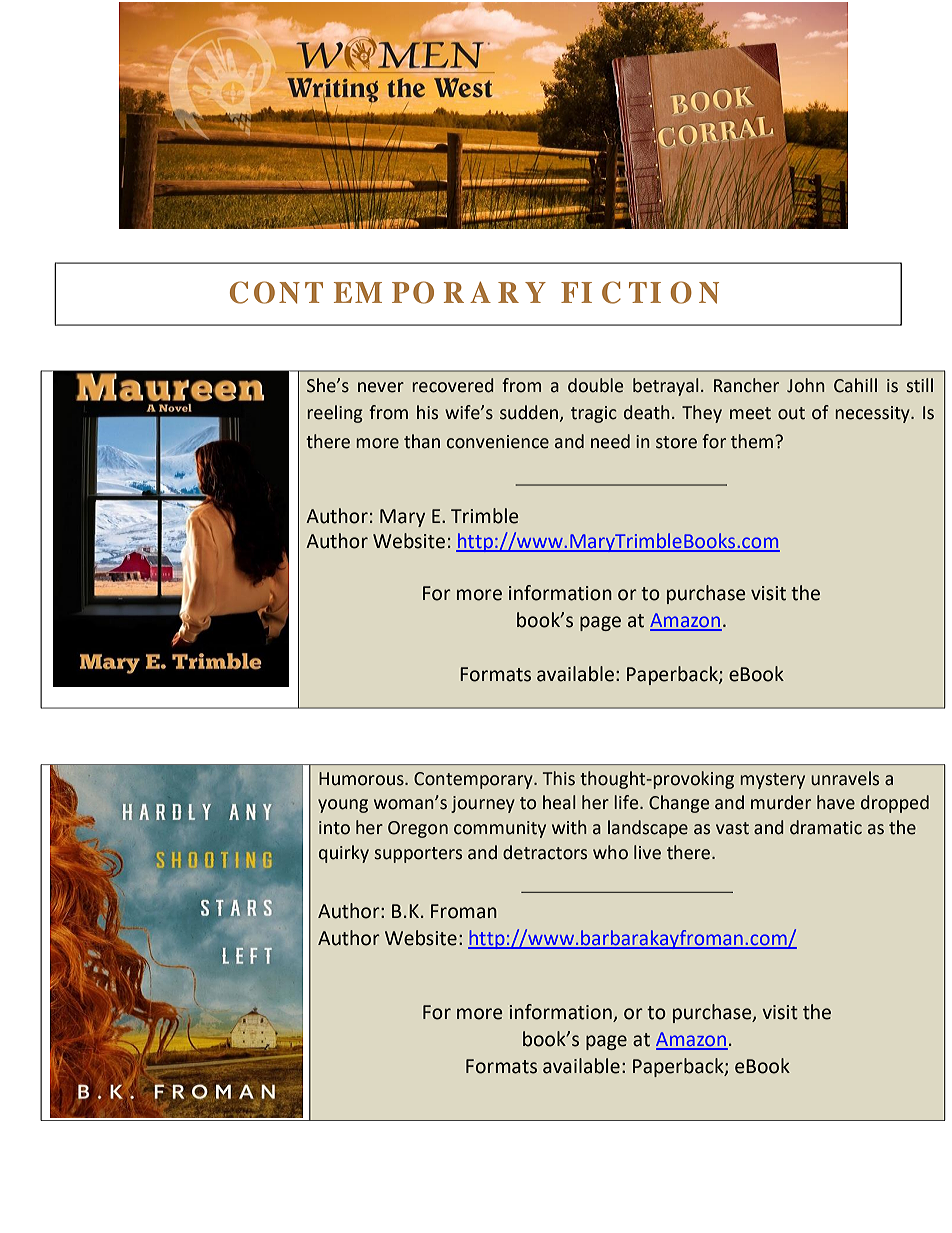 The width and height of the screenshot is (952, 1233). Describe the element at coordinates (418, 829) in the screenshot. I see `Oregon` at that location.
